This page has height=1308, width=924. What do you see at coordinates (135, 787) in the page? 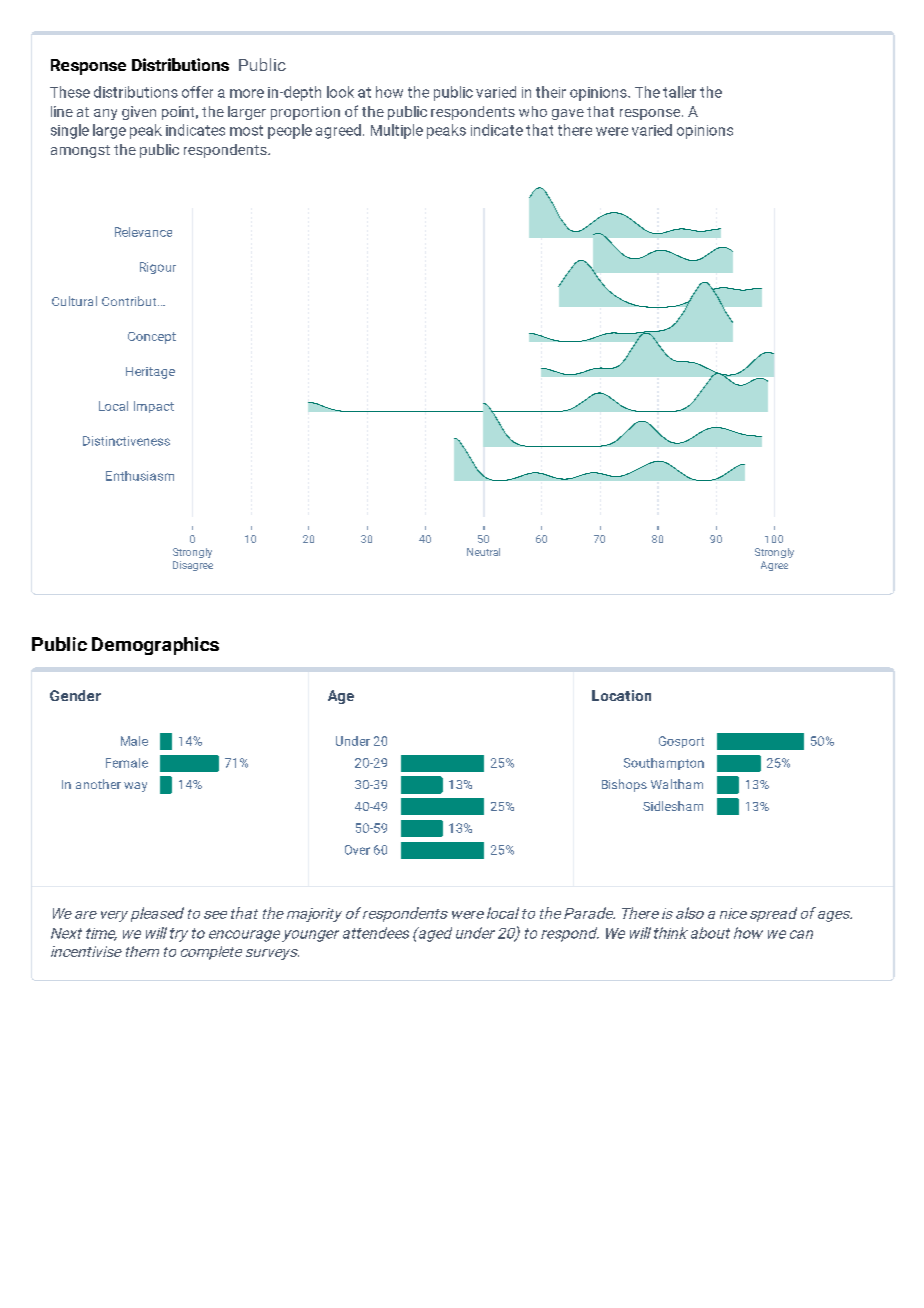
I see `way` at bounding box center [135, 787].
